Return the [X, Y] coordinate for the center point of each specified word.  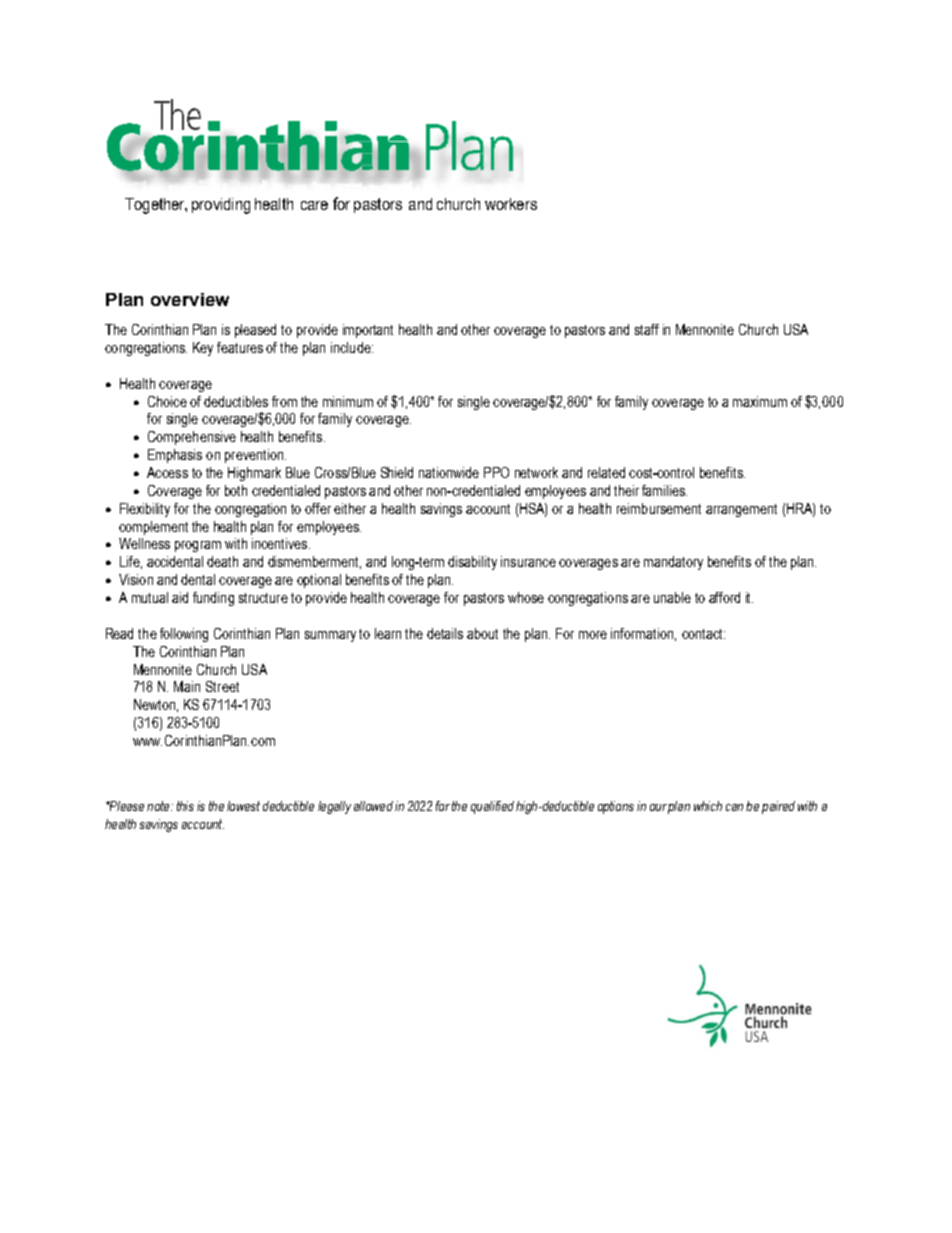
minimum [348, 401]
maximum [760, 401]
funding [213, 599]
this [185, 806]
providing [221, 206]
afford [724, 597]
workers [511, 204]
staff [647, 329]
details [445, 633]
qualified [492, 807]
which [708, 806]
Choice [167, 401]
